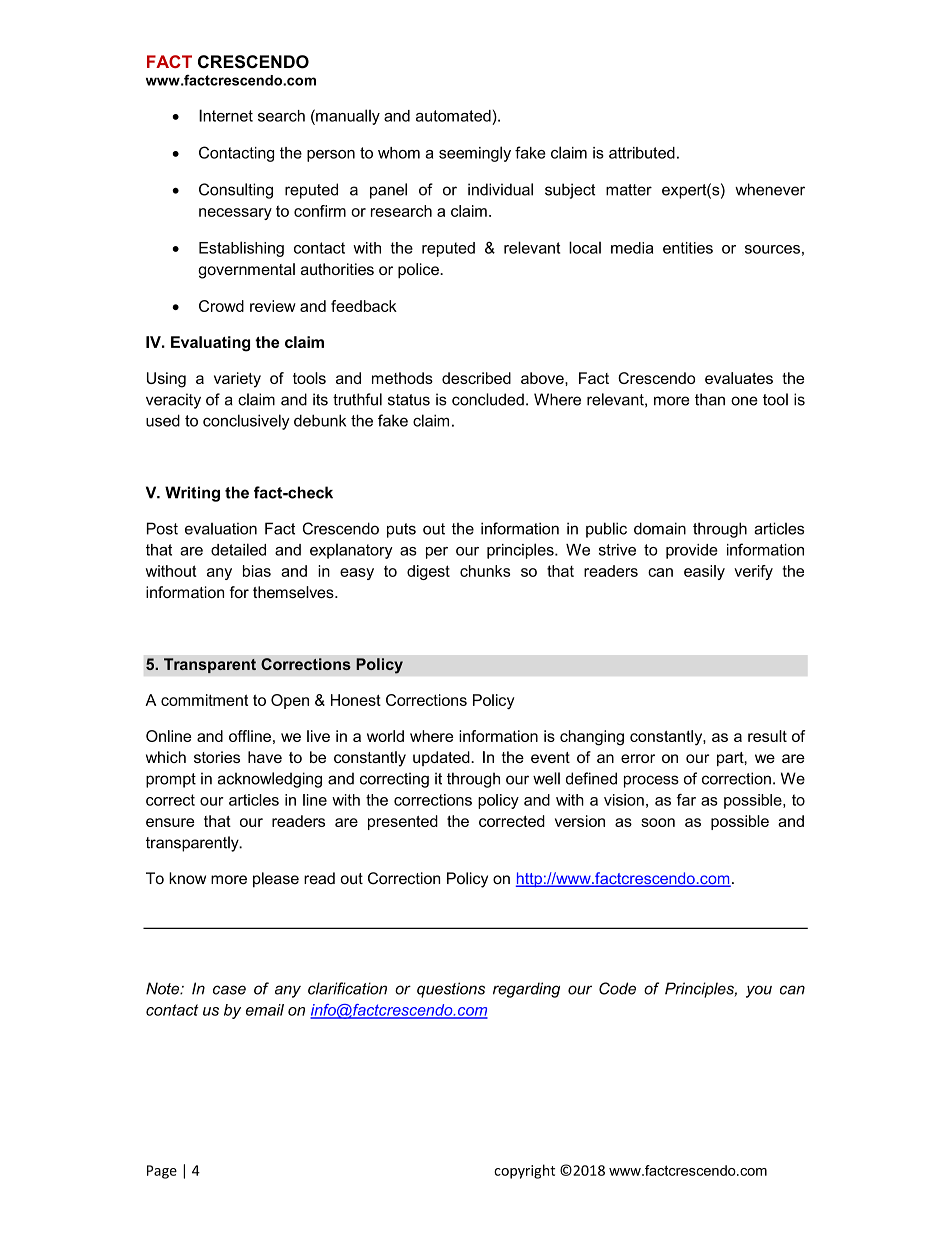 This page has height=1233, width=952. What do you see at coordinates (485, 571) in the page?
I see `chunks` at bounding box center [485, 571].
